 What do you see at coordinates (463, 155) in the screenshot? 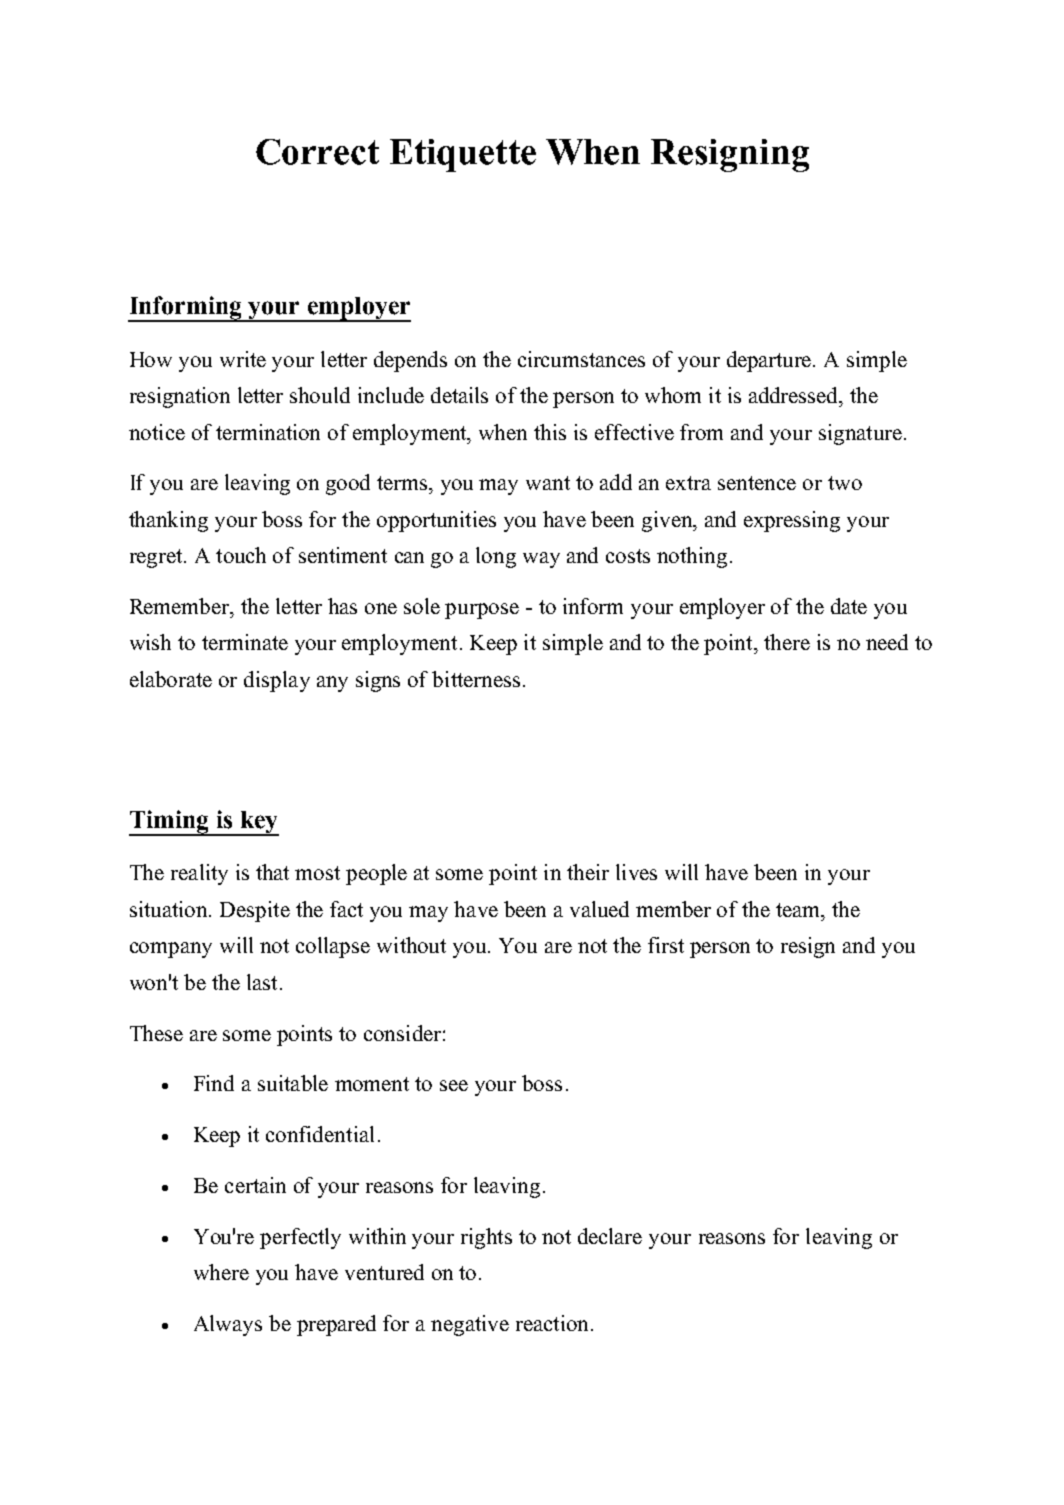
I see `Etiquette` at bounding box center [463, 155].
